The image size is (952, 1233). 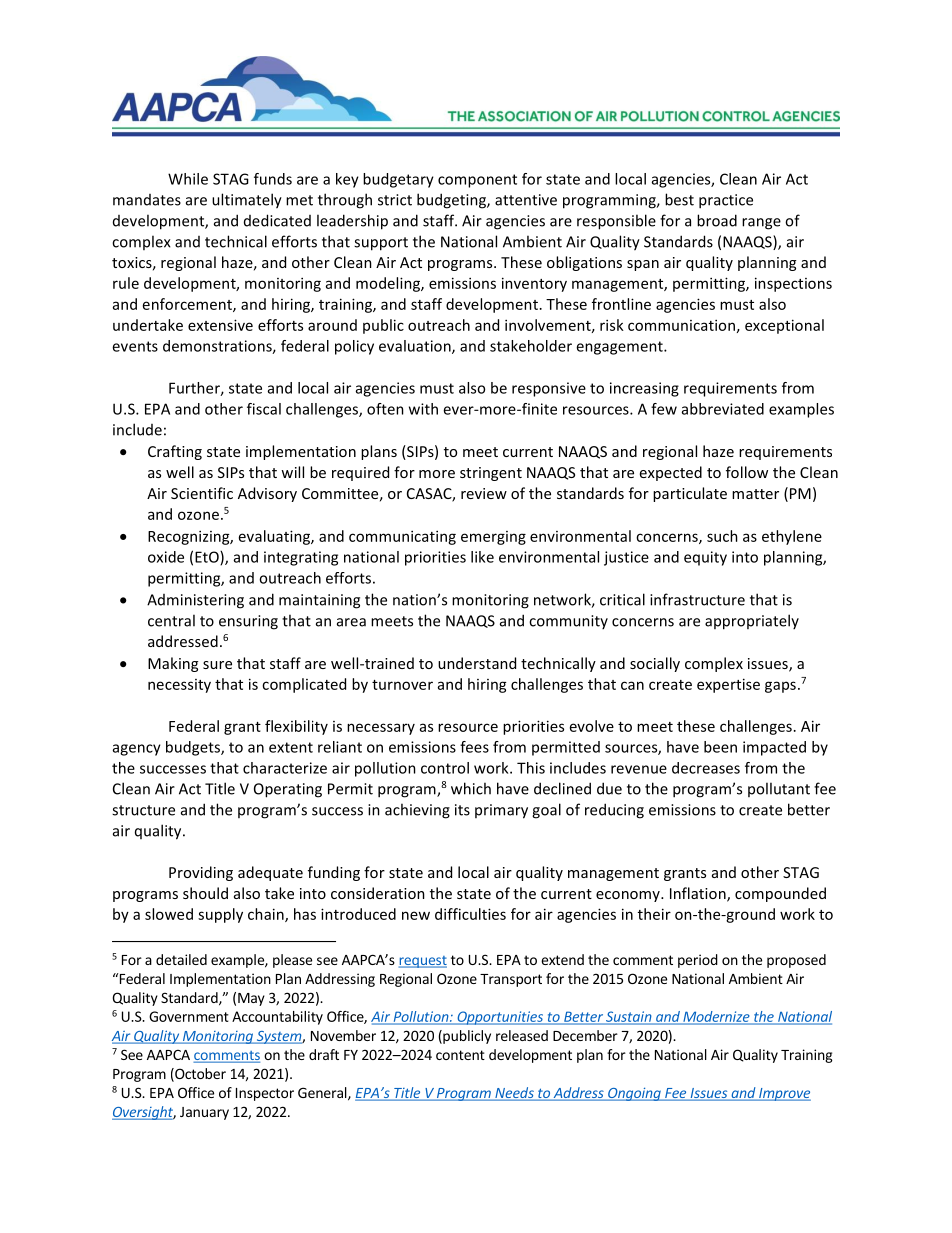 I want to click on understand, so click(x=477, y=663).
